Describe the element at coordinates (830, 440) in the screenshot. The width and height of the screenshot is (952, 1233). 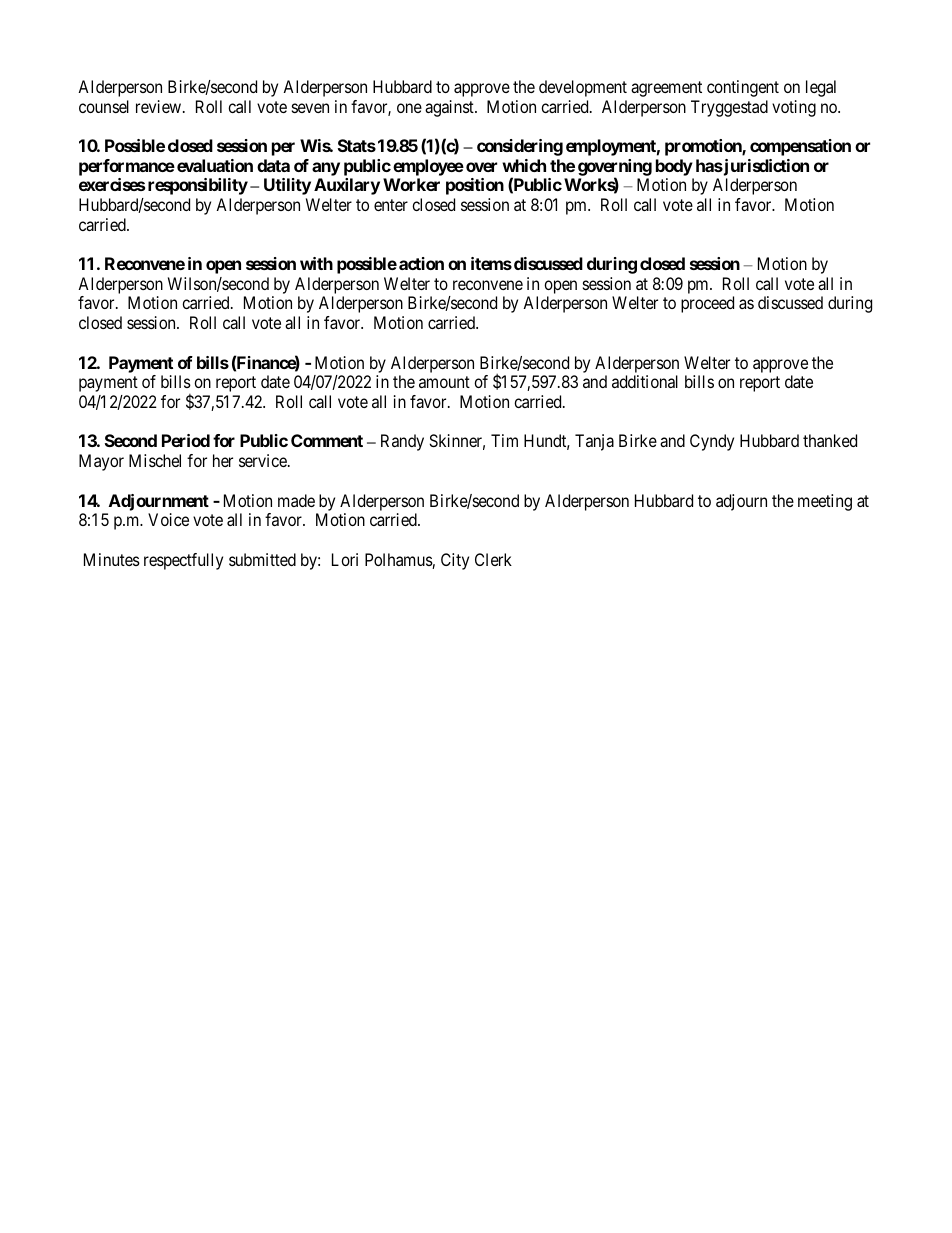
I see `thanked` at that location.
